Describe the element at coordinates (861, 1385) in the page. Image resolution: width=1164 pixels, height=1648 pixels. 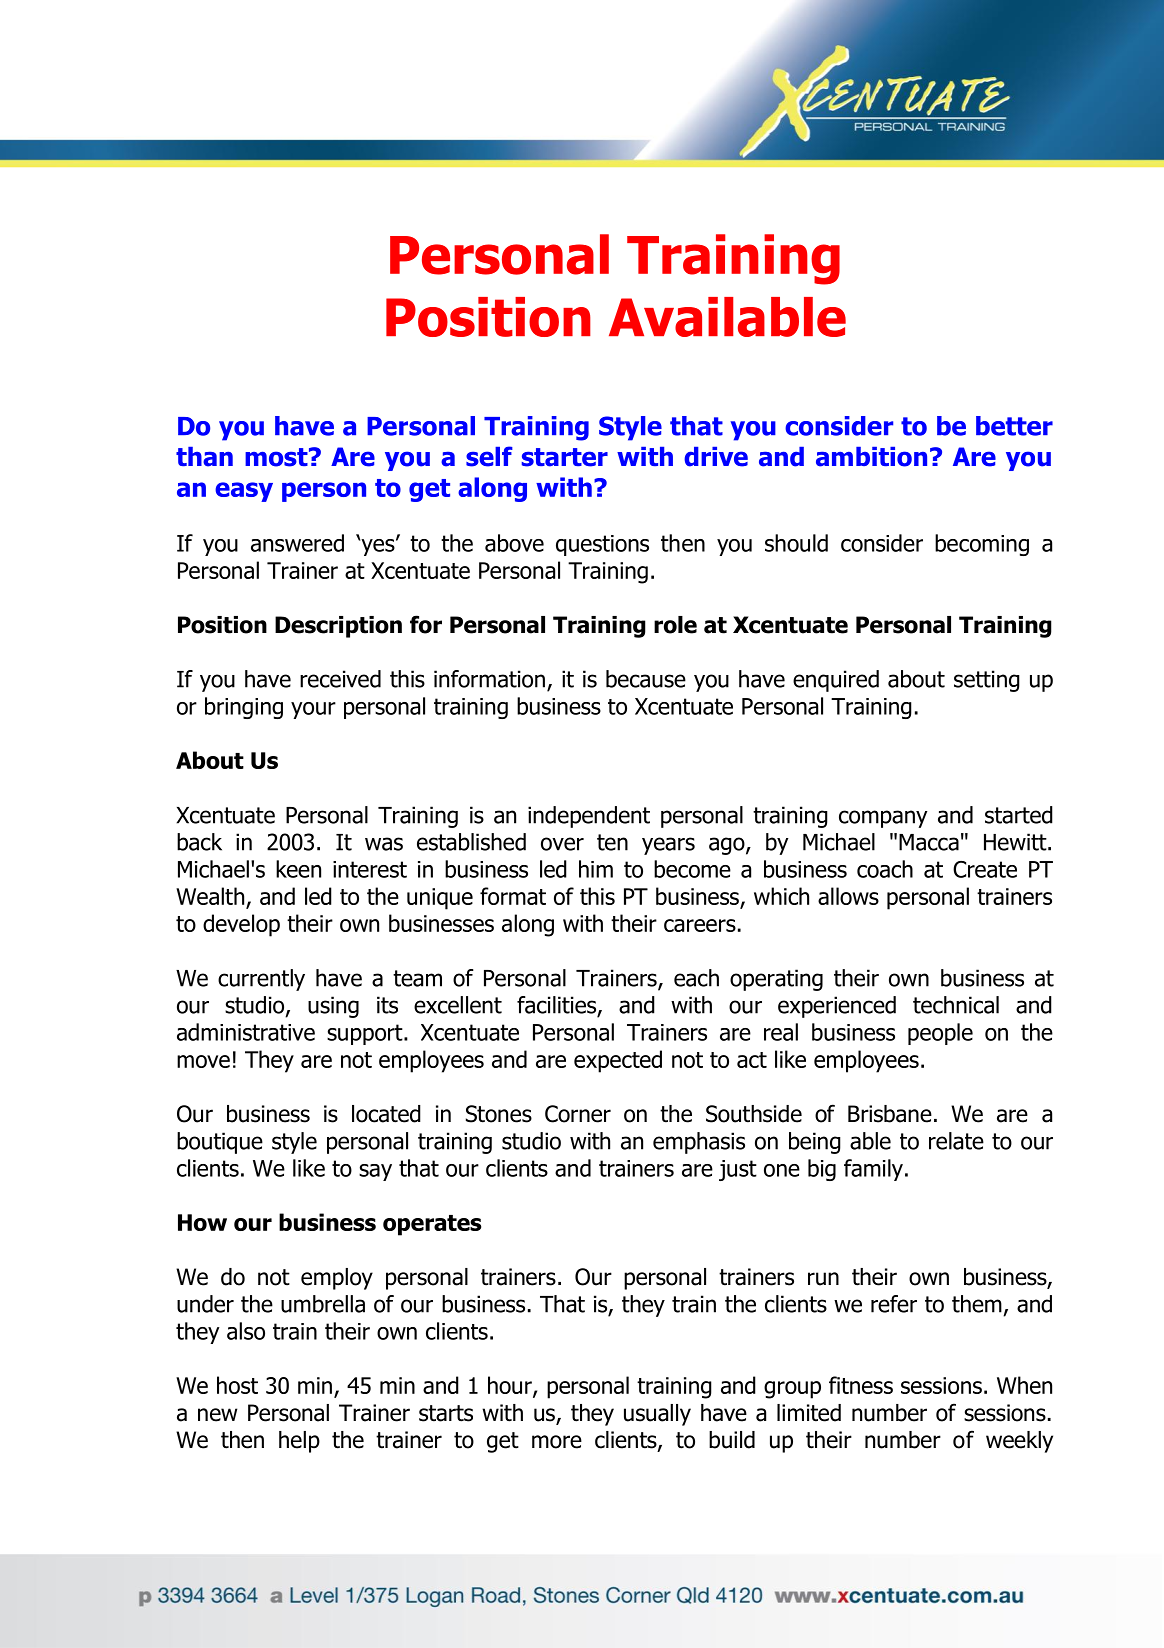
I see `fitness` at that location.
